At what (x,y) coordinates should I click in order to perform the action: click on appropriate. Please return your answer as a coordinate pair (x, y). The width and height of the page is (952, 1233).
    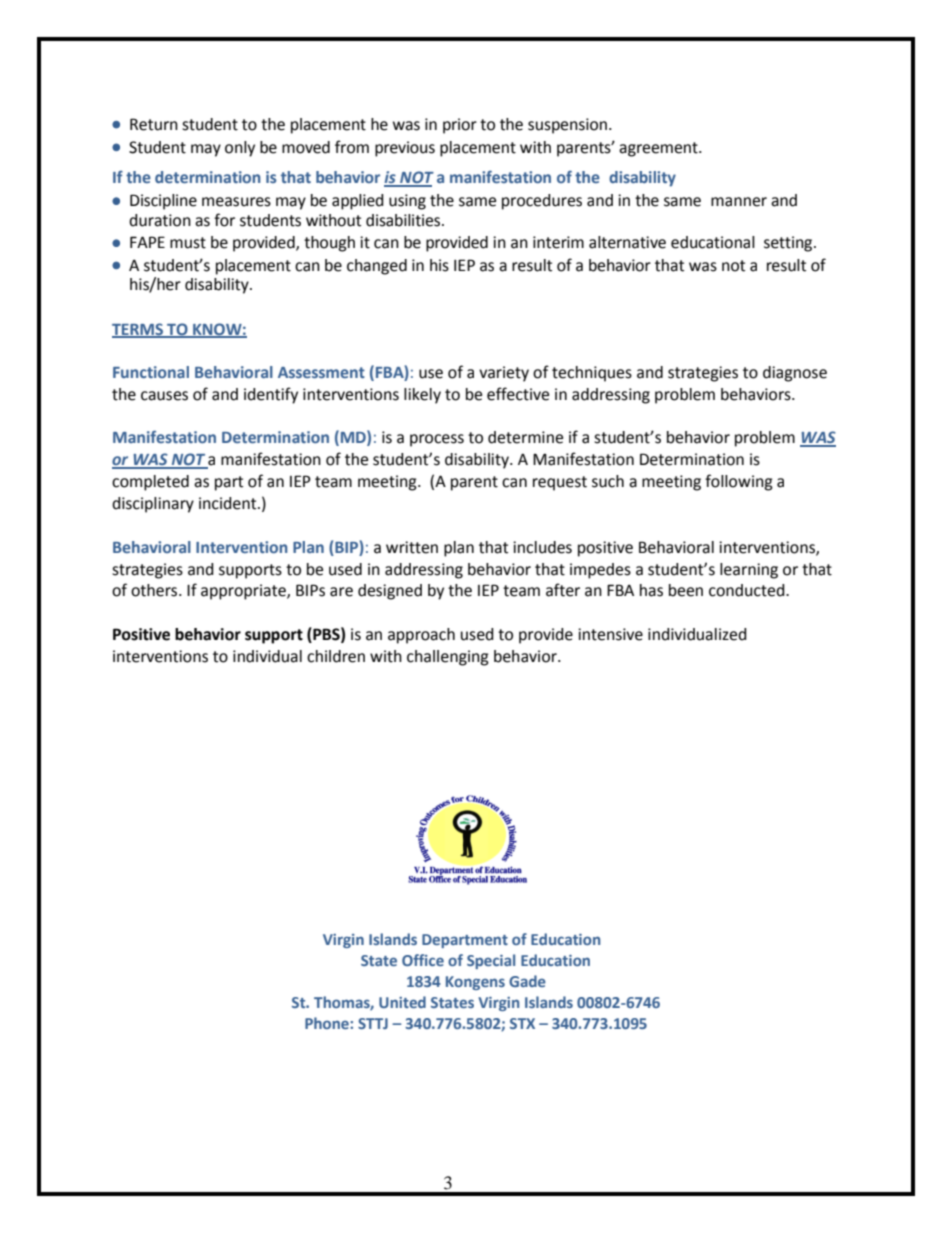
    Looking at the image, I should click on (244, 592).
